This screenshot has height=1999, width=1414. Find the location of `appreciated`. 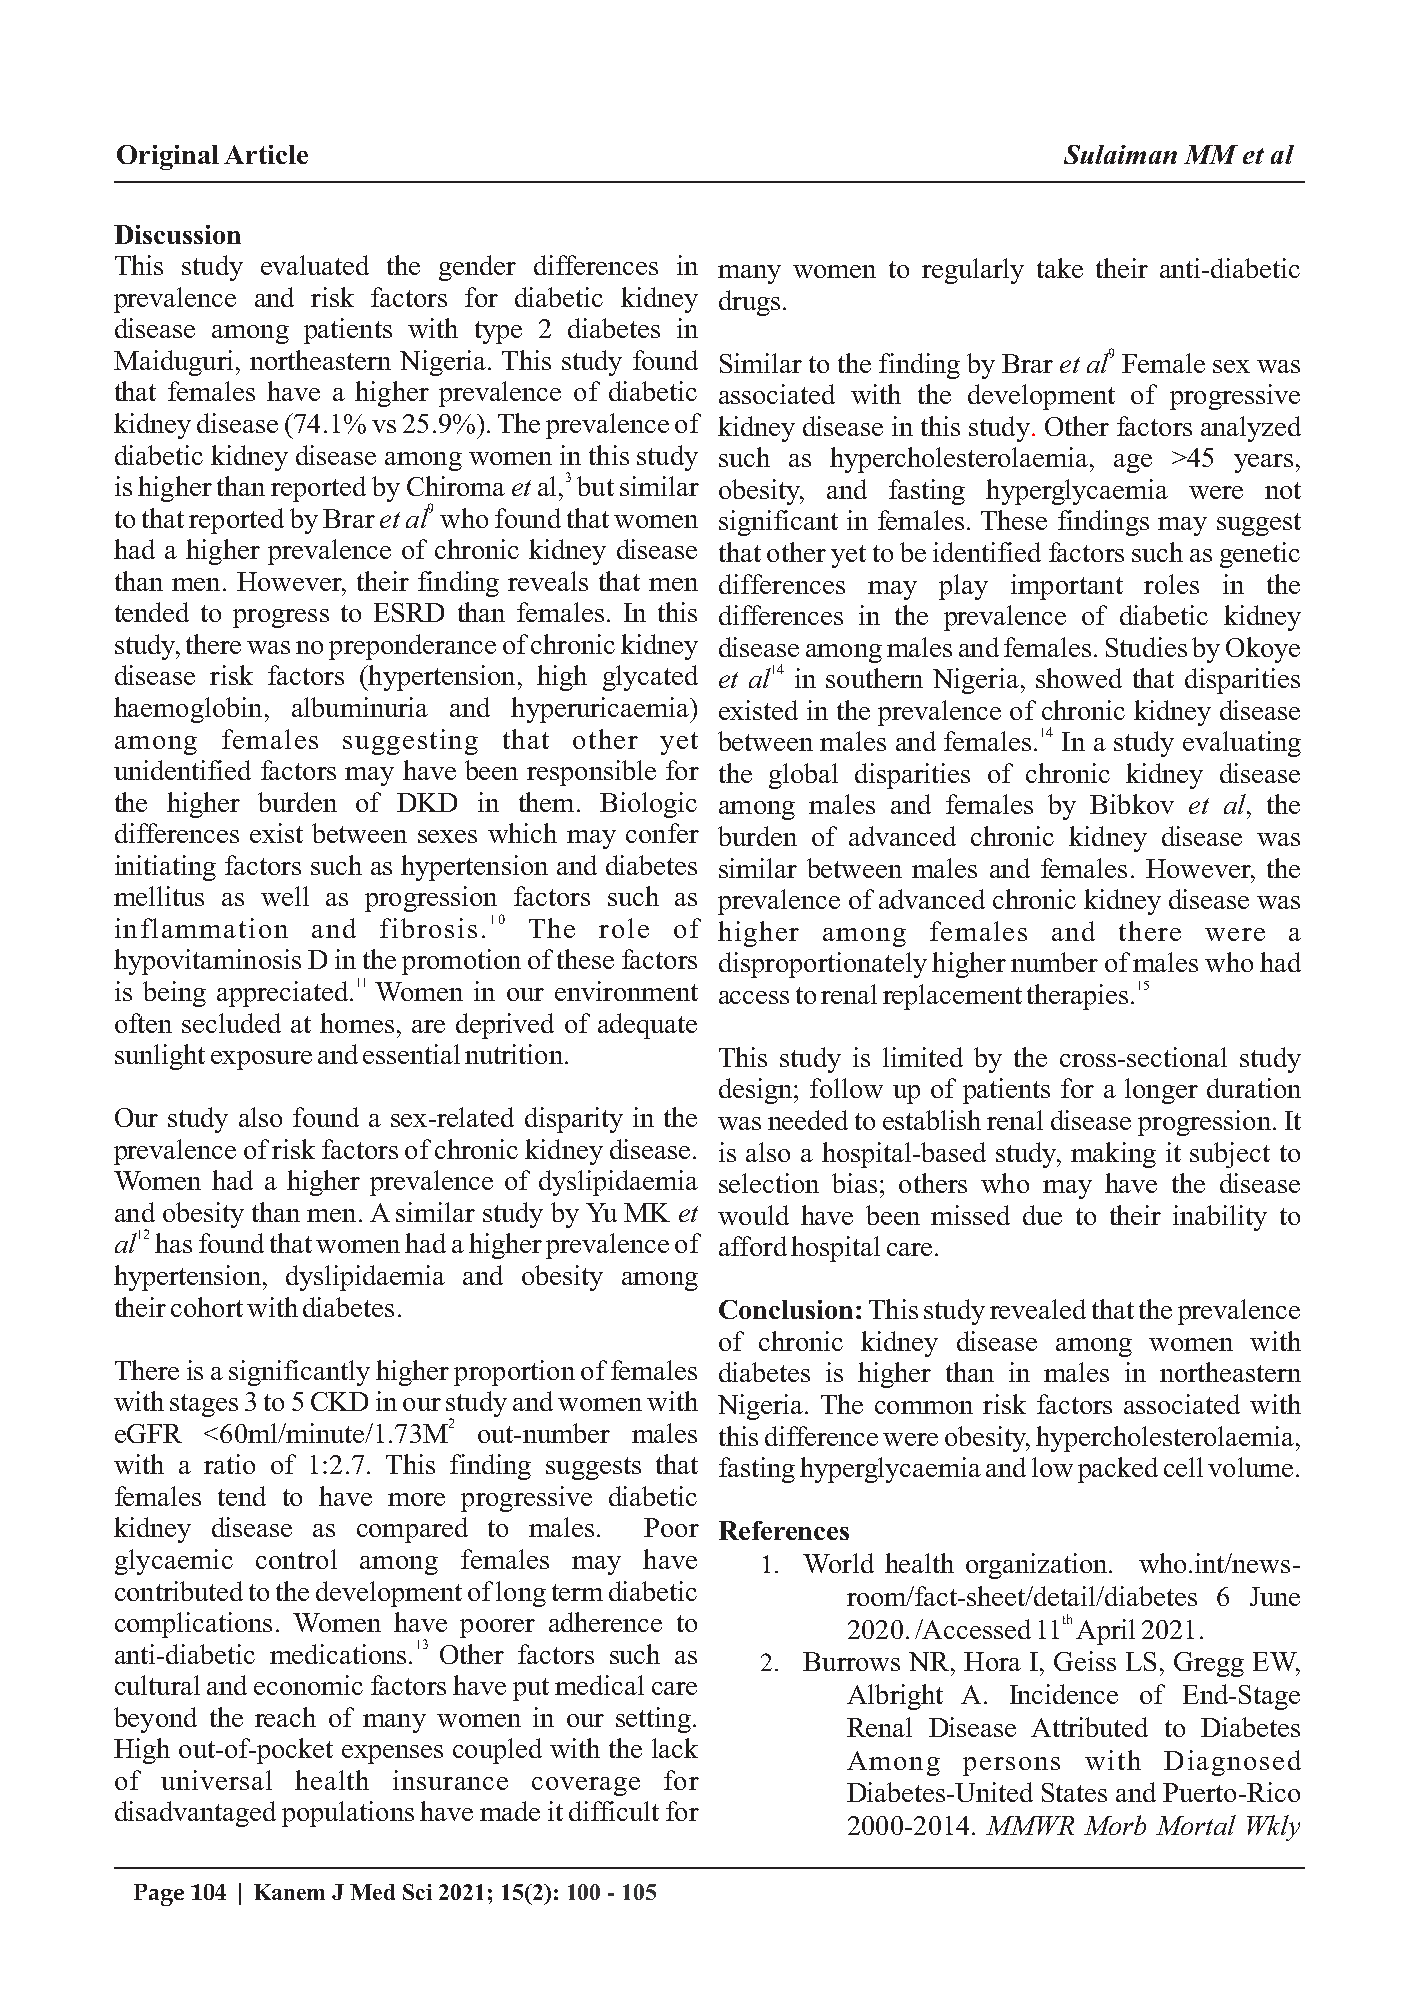

appreciated is located at coordinates (282, 994).
